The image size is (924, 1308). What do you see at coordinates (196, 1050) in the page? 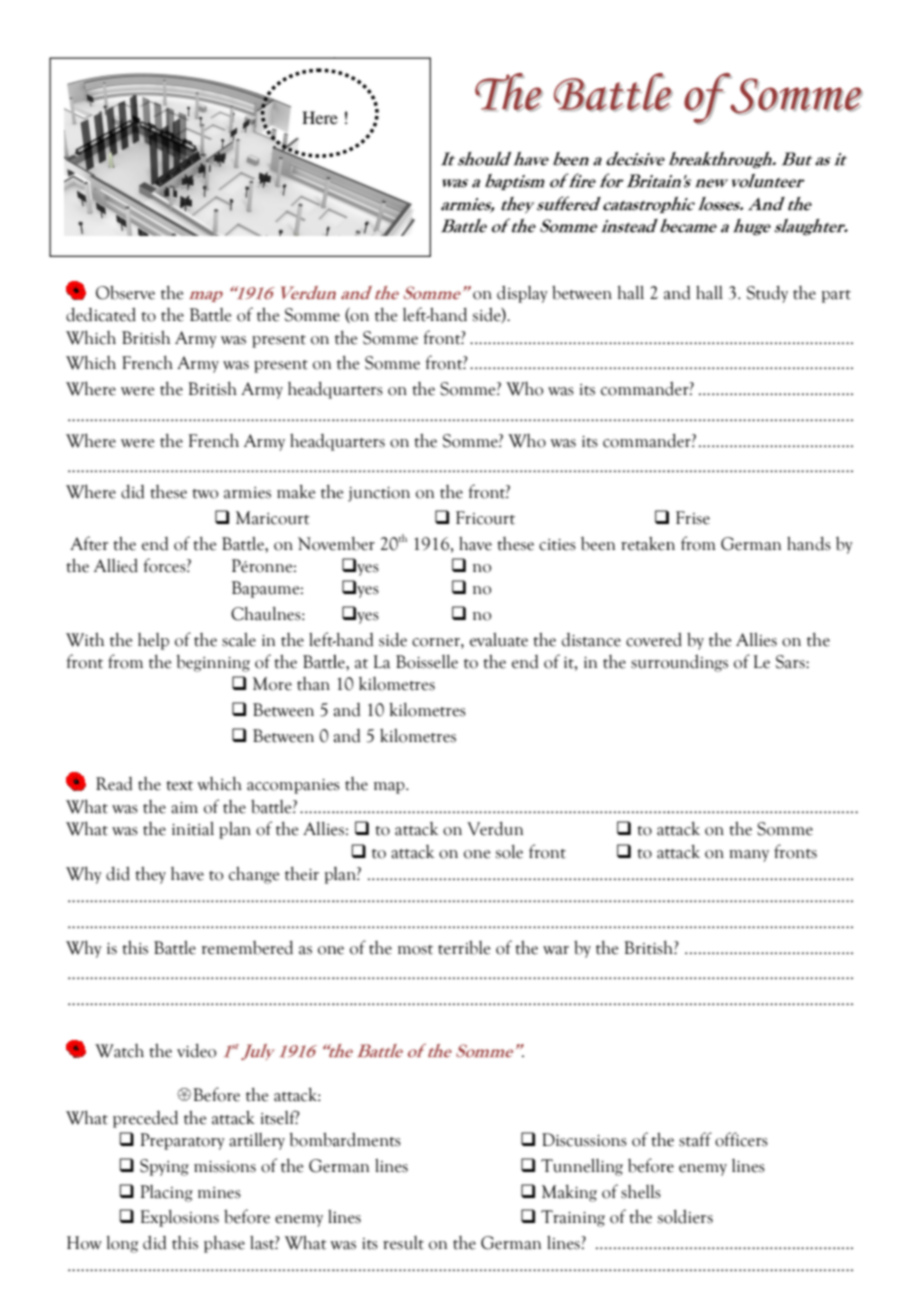
I see `video` at bounding box center [196, 1050].
